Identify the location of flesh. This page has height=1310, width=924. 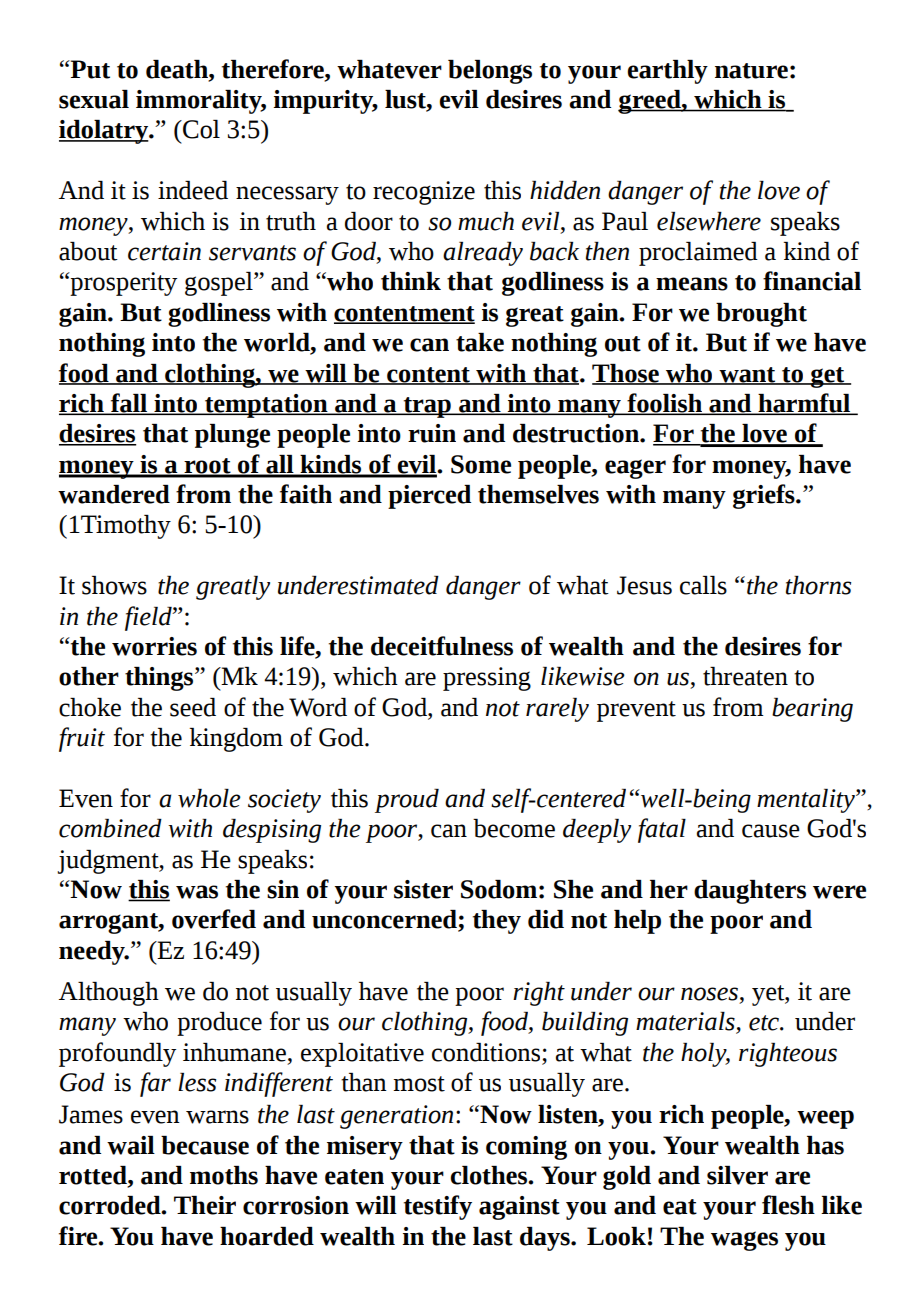
(788, 1205).
